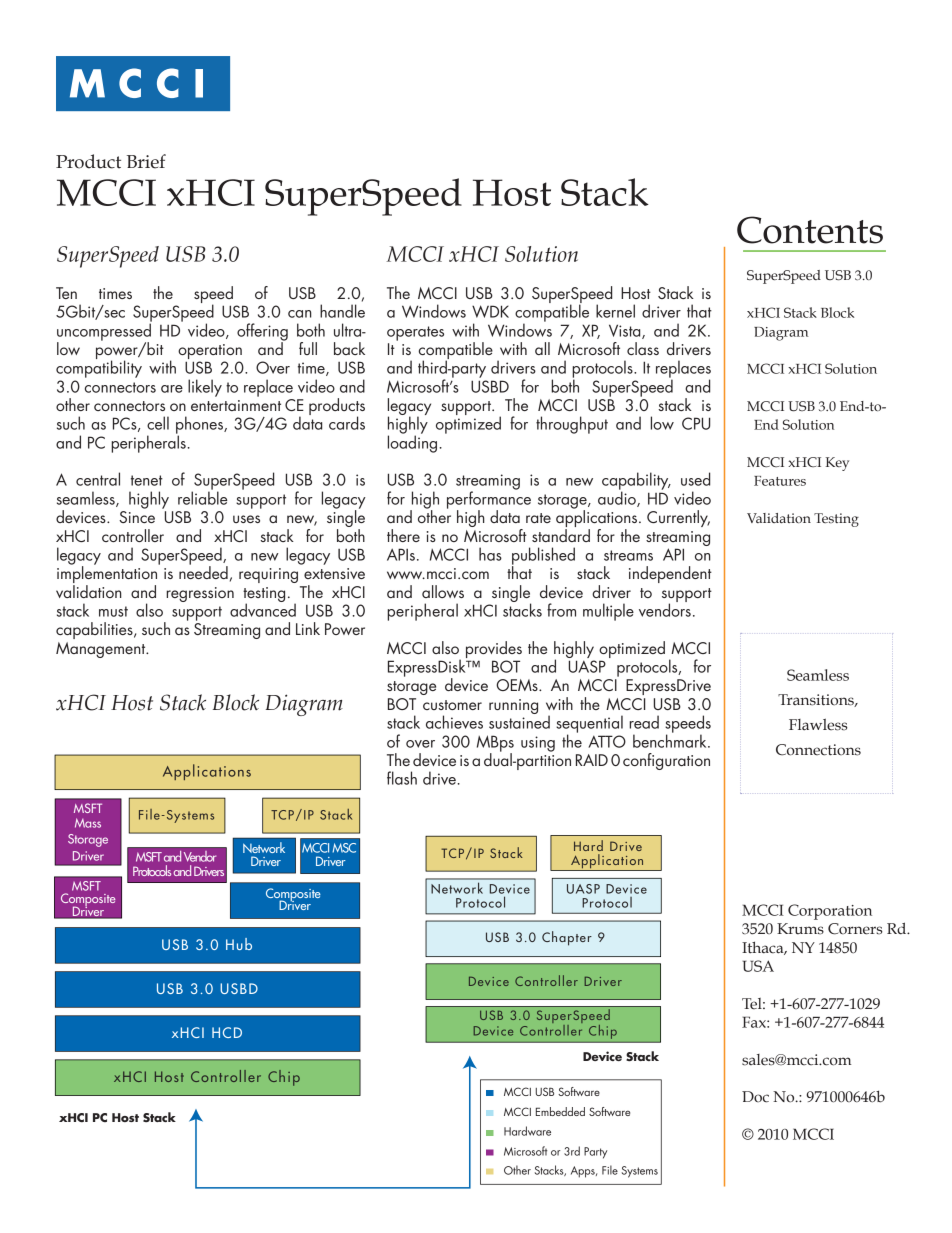  I want to click on Mass, so click(88, 823).
